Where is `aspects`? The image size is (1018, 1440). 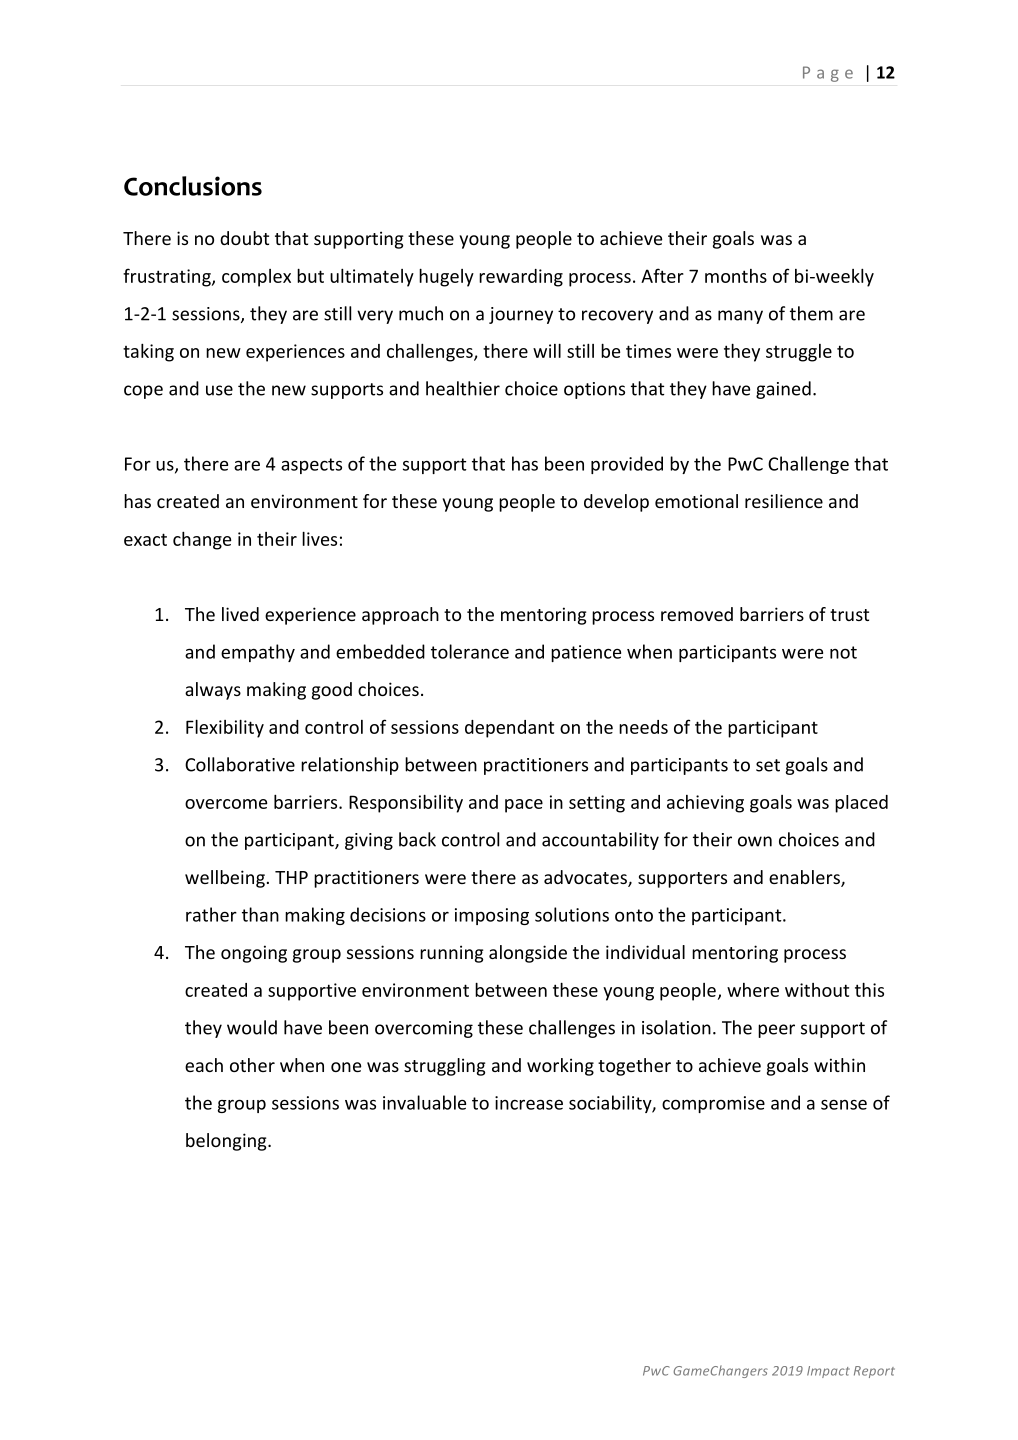
aspects is located at coordinates (311, 466).
